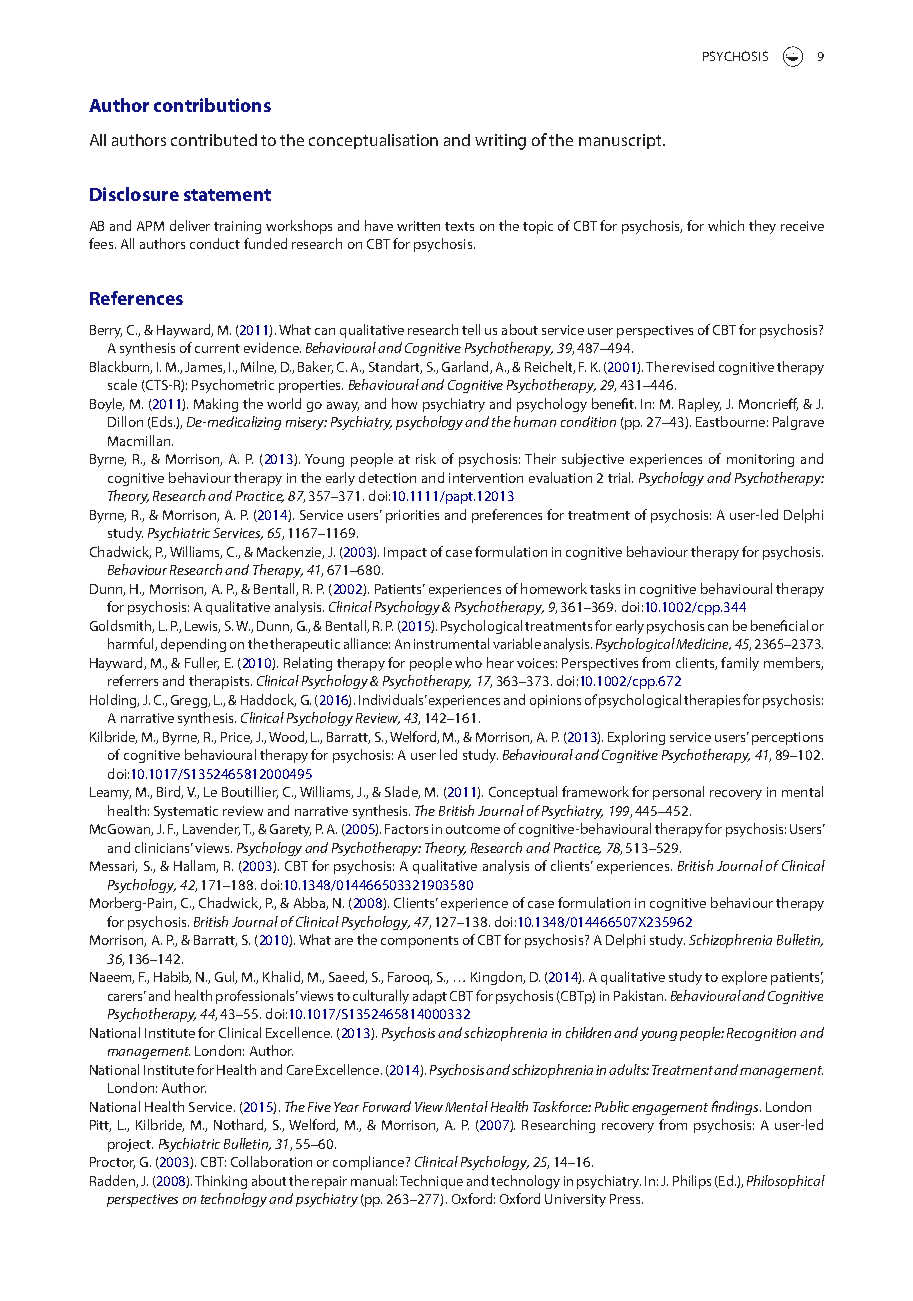 The height and width of the image is (1301, 913). What do you see at coordinates (703, 644) in the image?
I see `Medicine` at bounding box center [703, 644].
